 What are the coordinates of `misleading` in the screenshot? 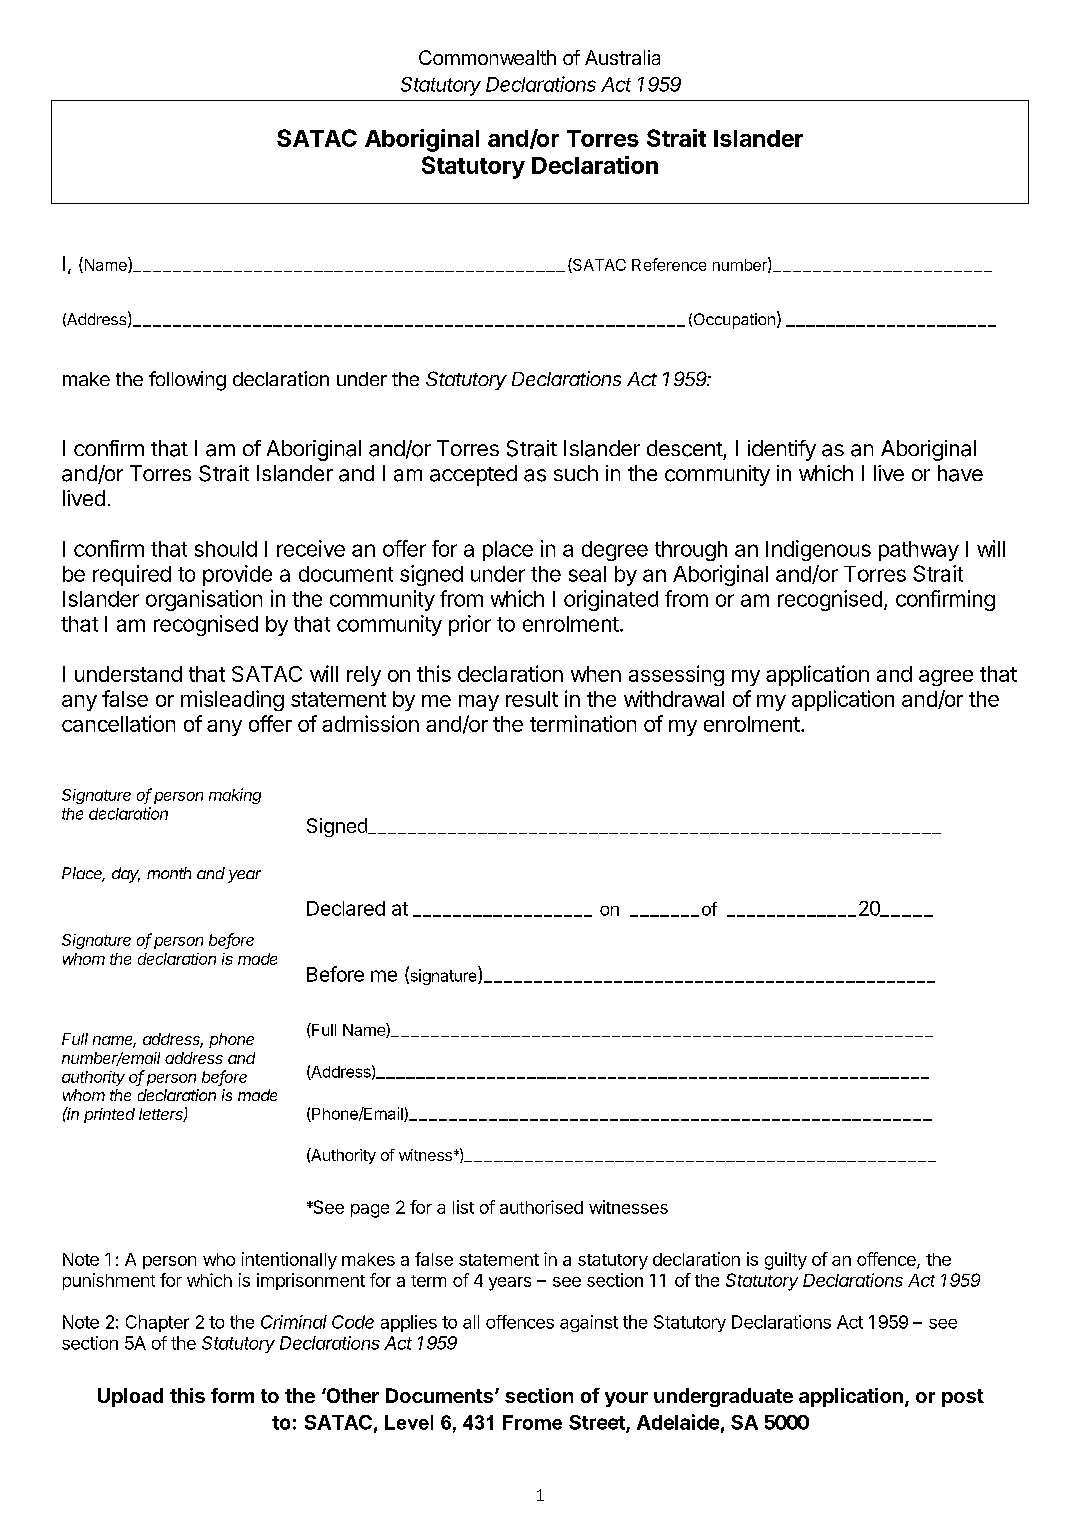 It's located at (232, 700).
